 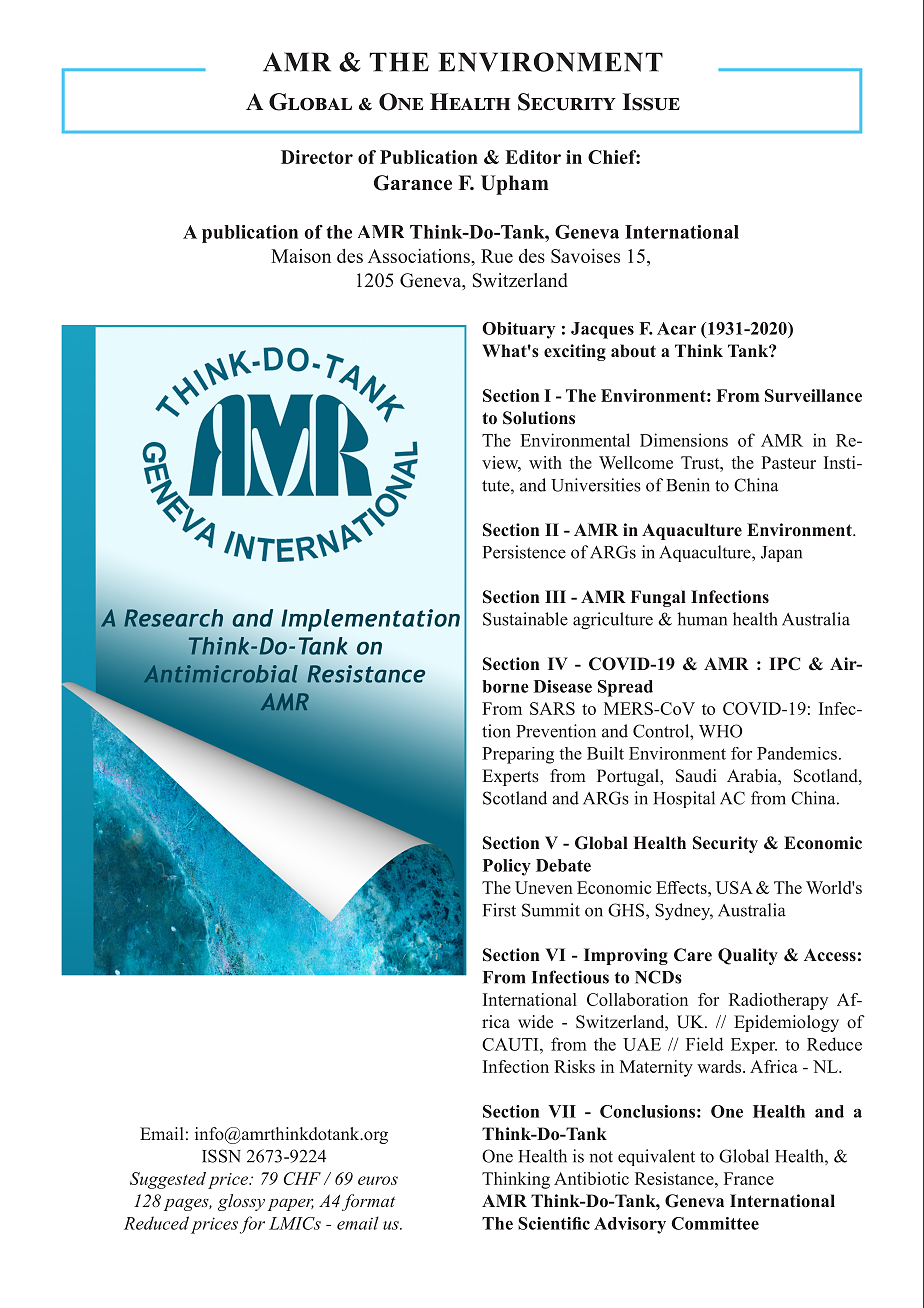 What do you see at coordinates (552, 708) in the screenshot?
I see `SARS` at bounding box center [552, 708].
